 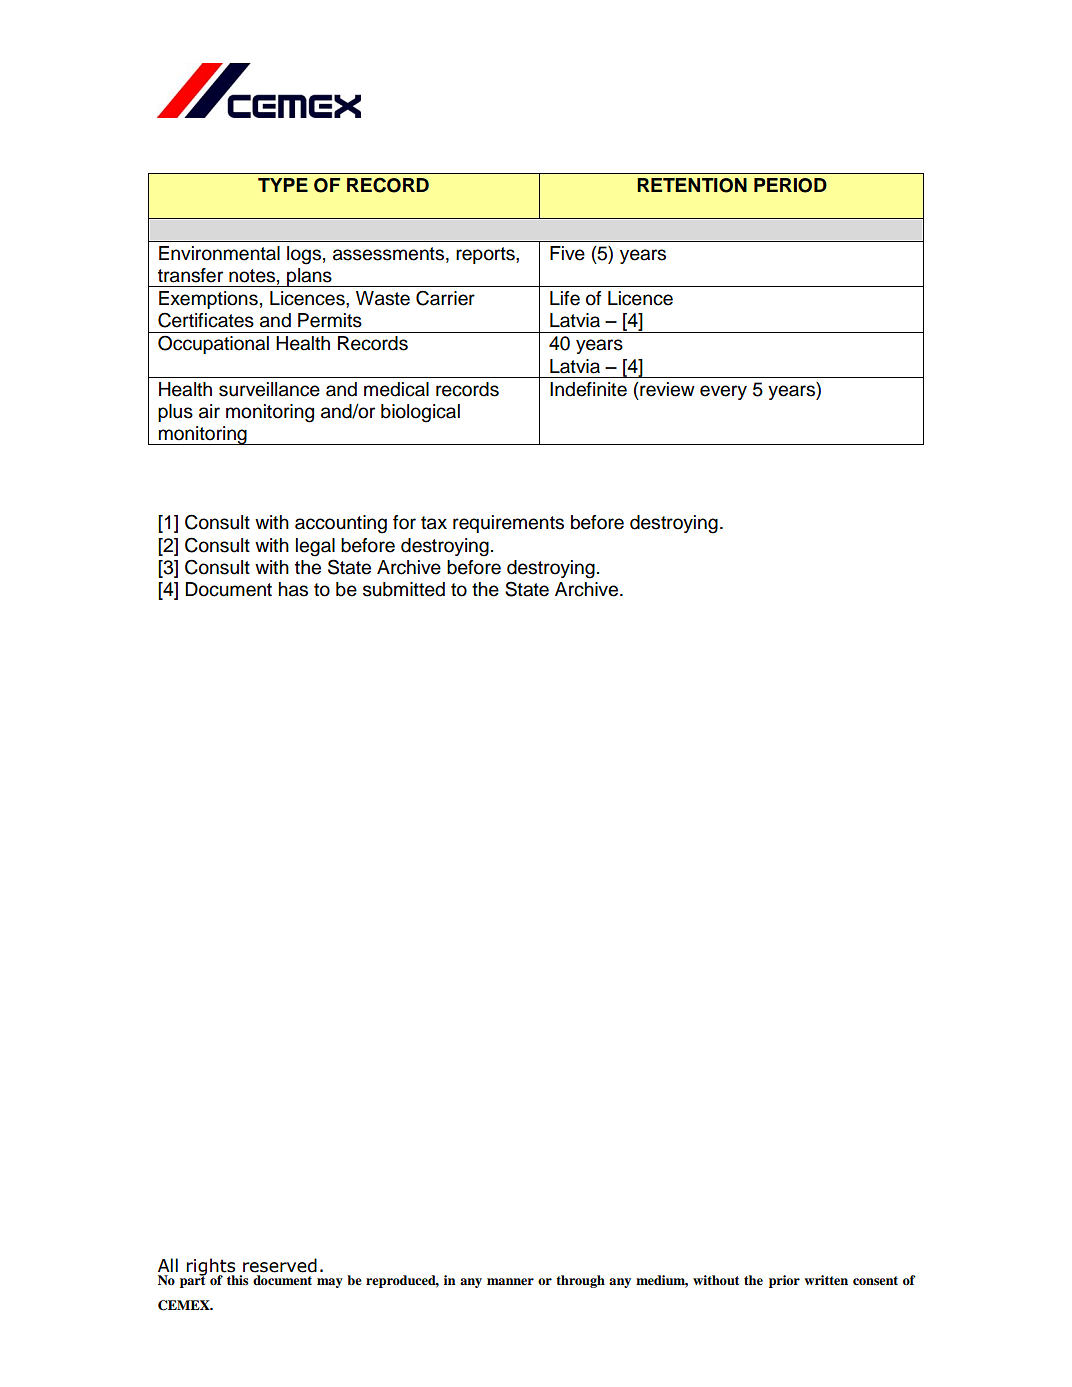 I want to click on submitted, so click(x=404, y=589).
